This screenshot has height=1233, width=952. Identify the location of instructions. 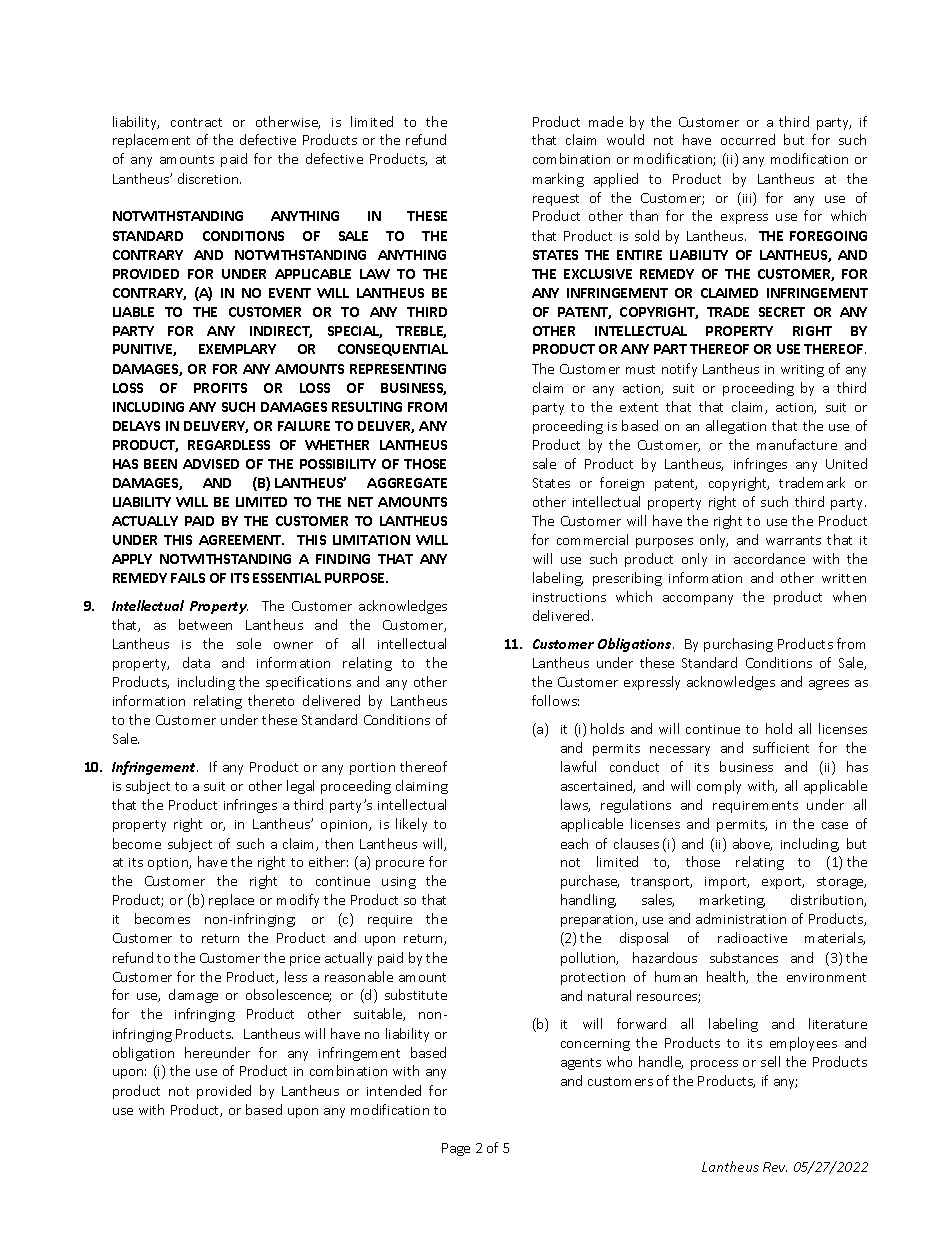
(569, 597).
